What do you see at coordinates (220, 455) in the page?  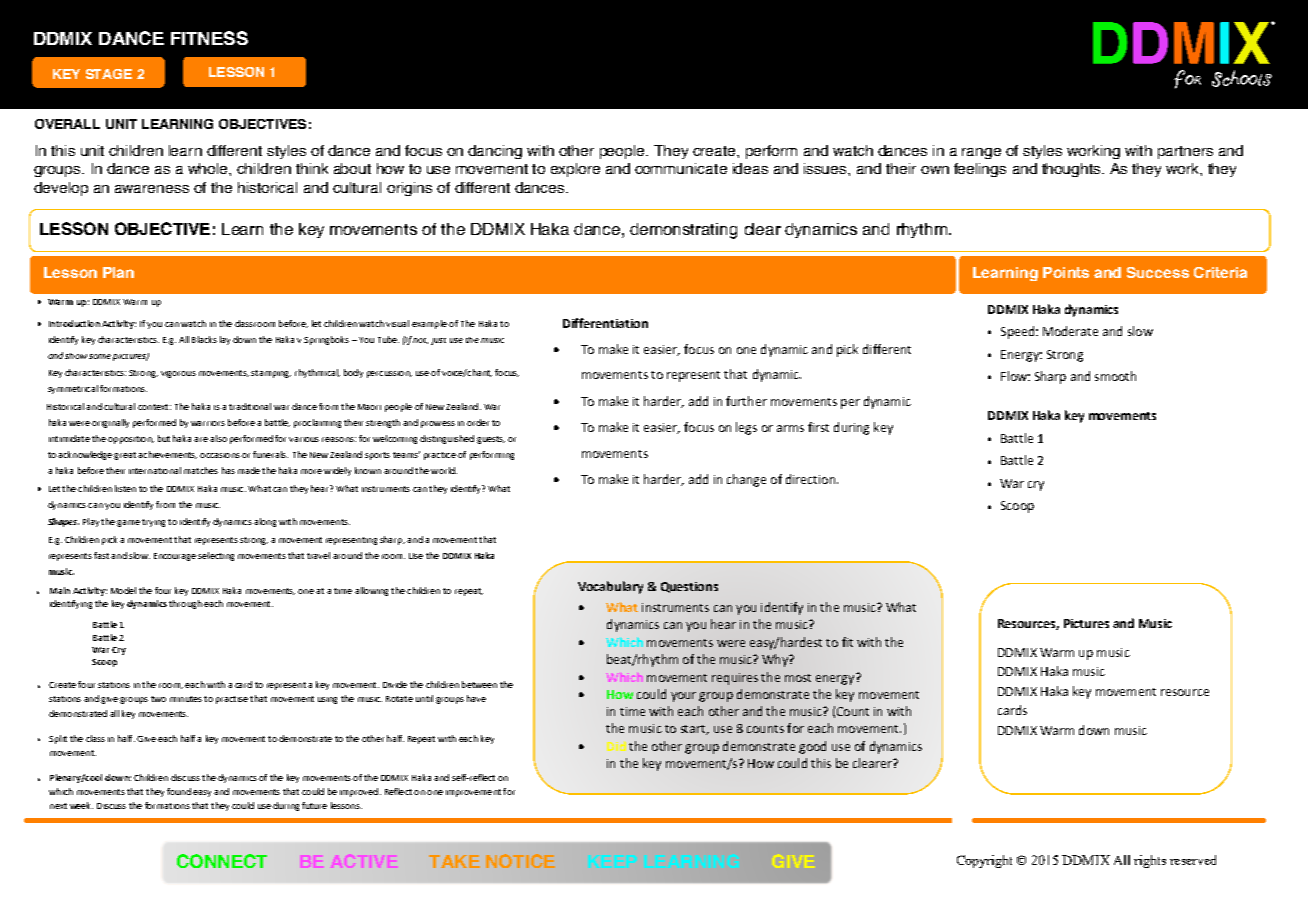 I see `occasions` at bounding box center [220, 455].
